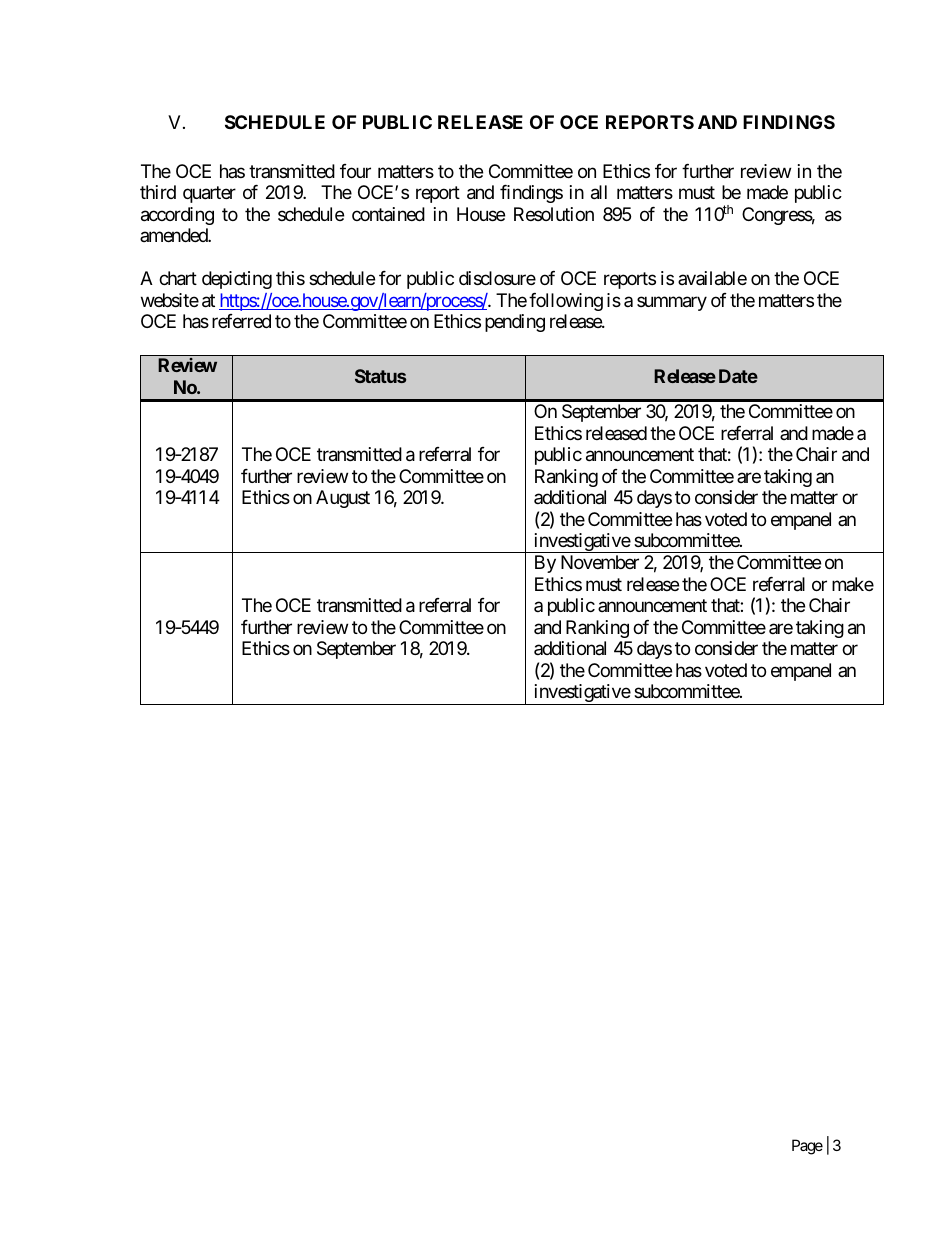  What do you see at coordinates (177, 216) in the image?
I see `according` at bounding box center [177, 216].
